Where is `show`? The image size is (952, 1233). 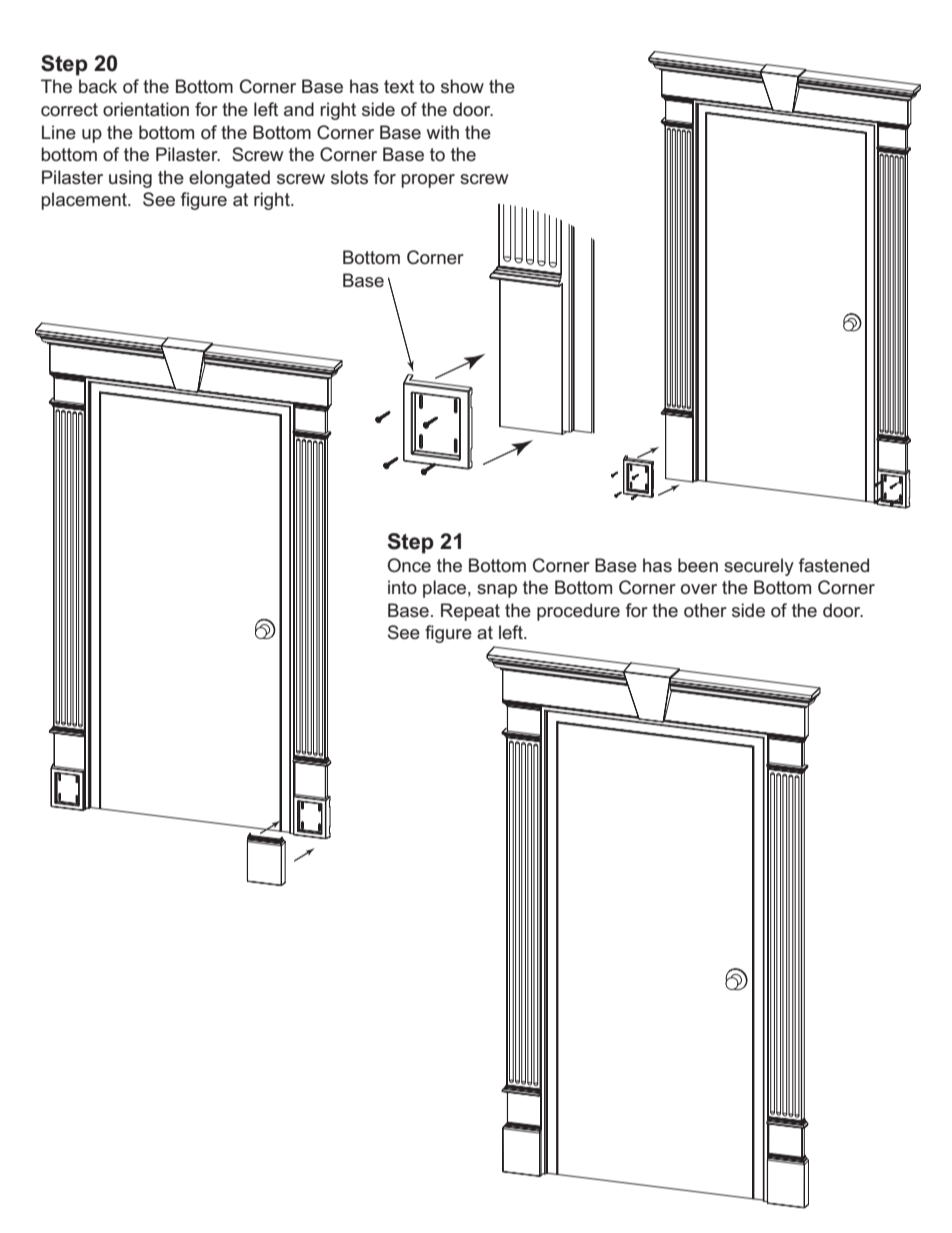 show is located at coordinates (462, 86).
